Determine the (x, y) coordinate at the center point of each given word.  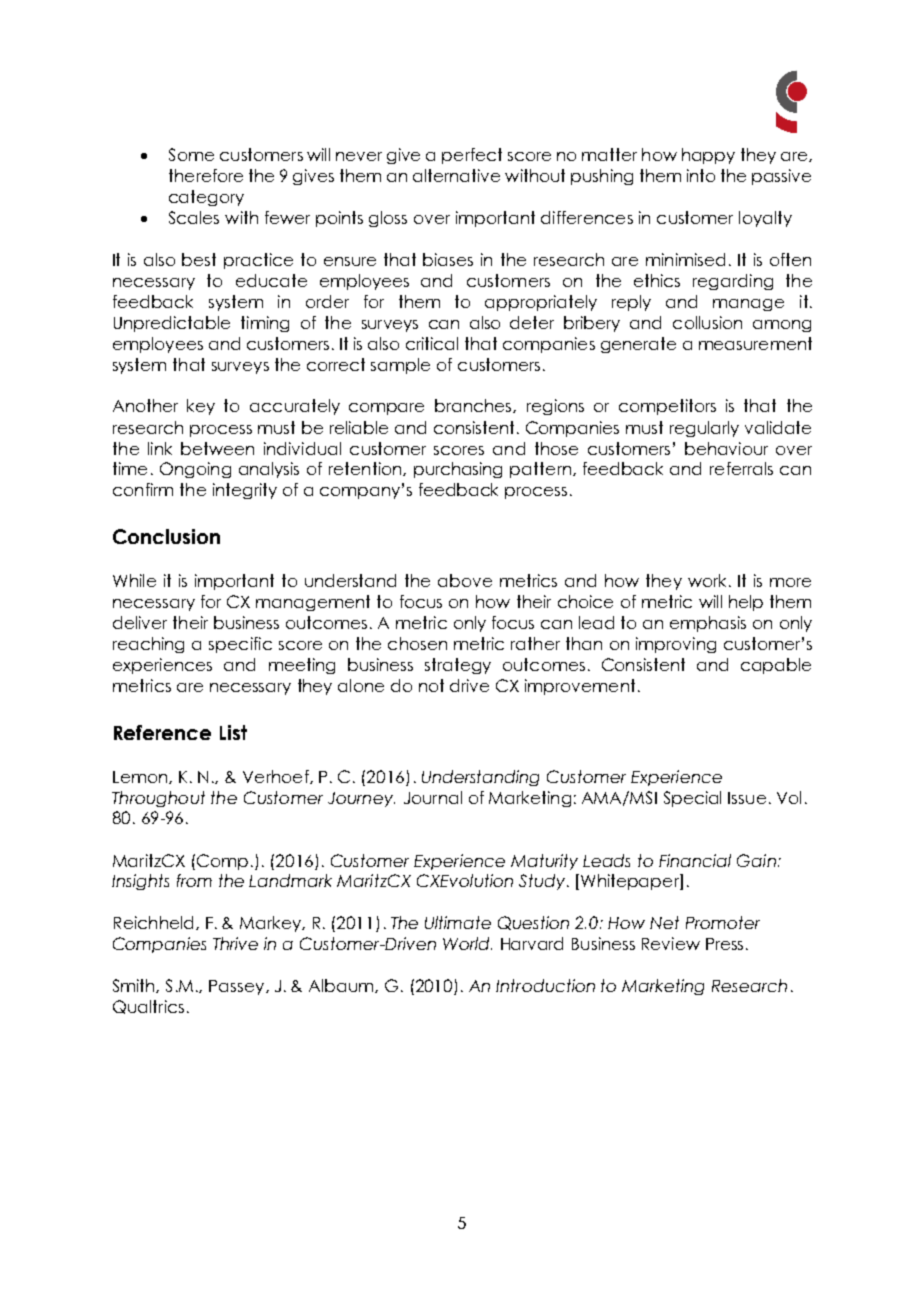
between (217, 448)
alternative (456, 175)
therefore (206, 175)
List (233, 732)
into (701, 175)
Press (724, 944)
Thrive (235, 943)
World (467, 943)
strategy (458, 666)
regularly (704, 429)
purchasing (458, 470)
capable (776, 666)
